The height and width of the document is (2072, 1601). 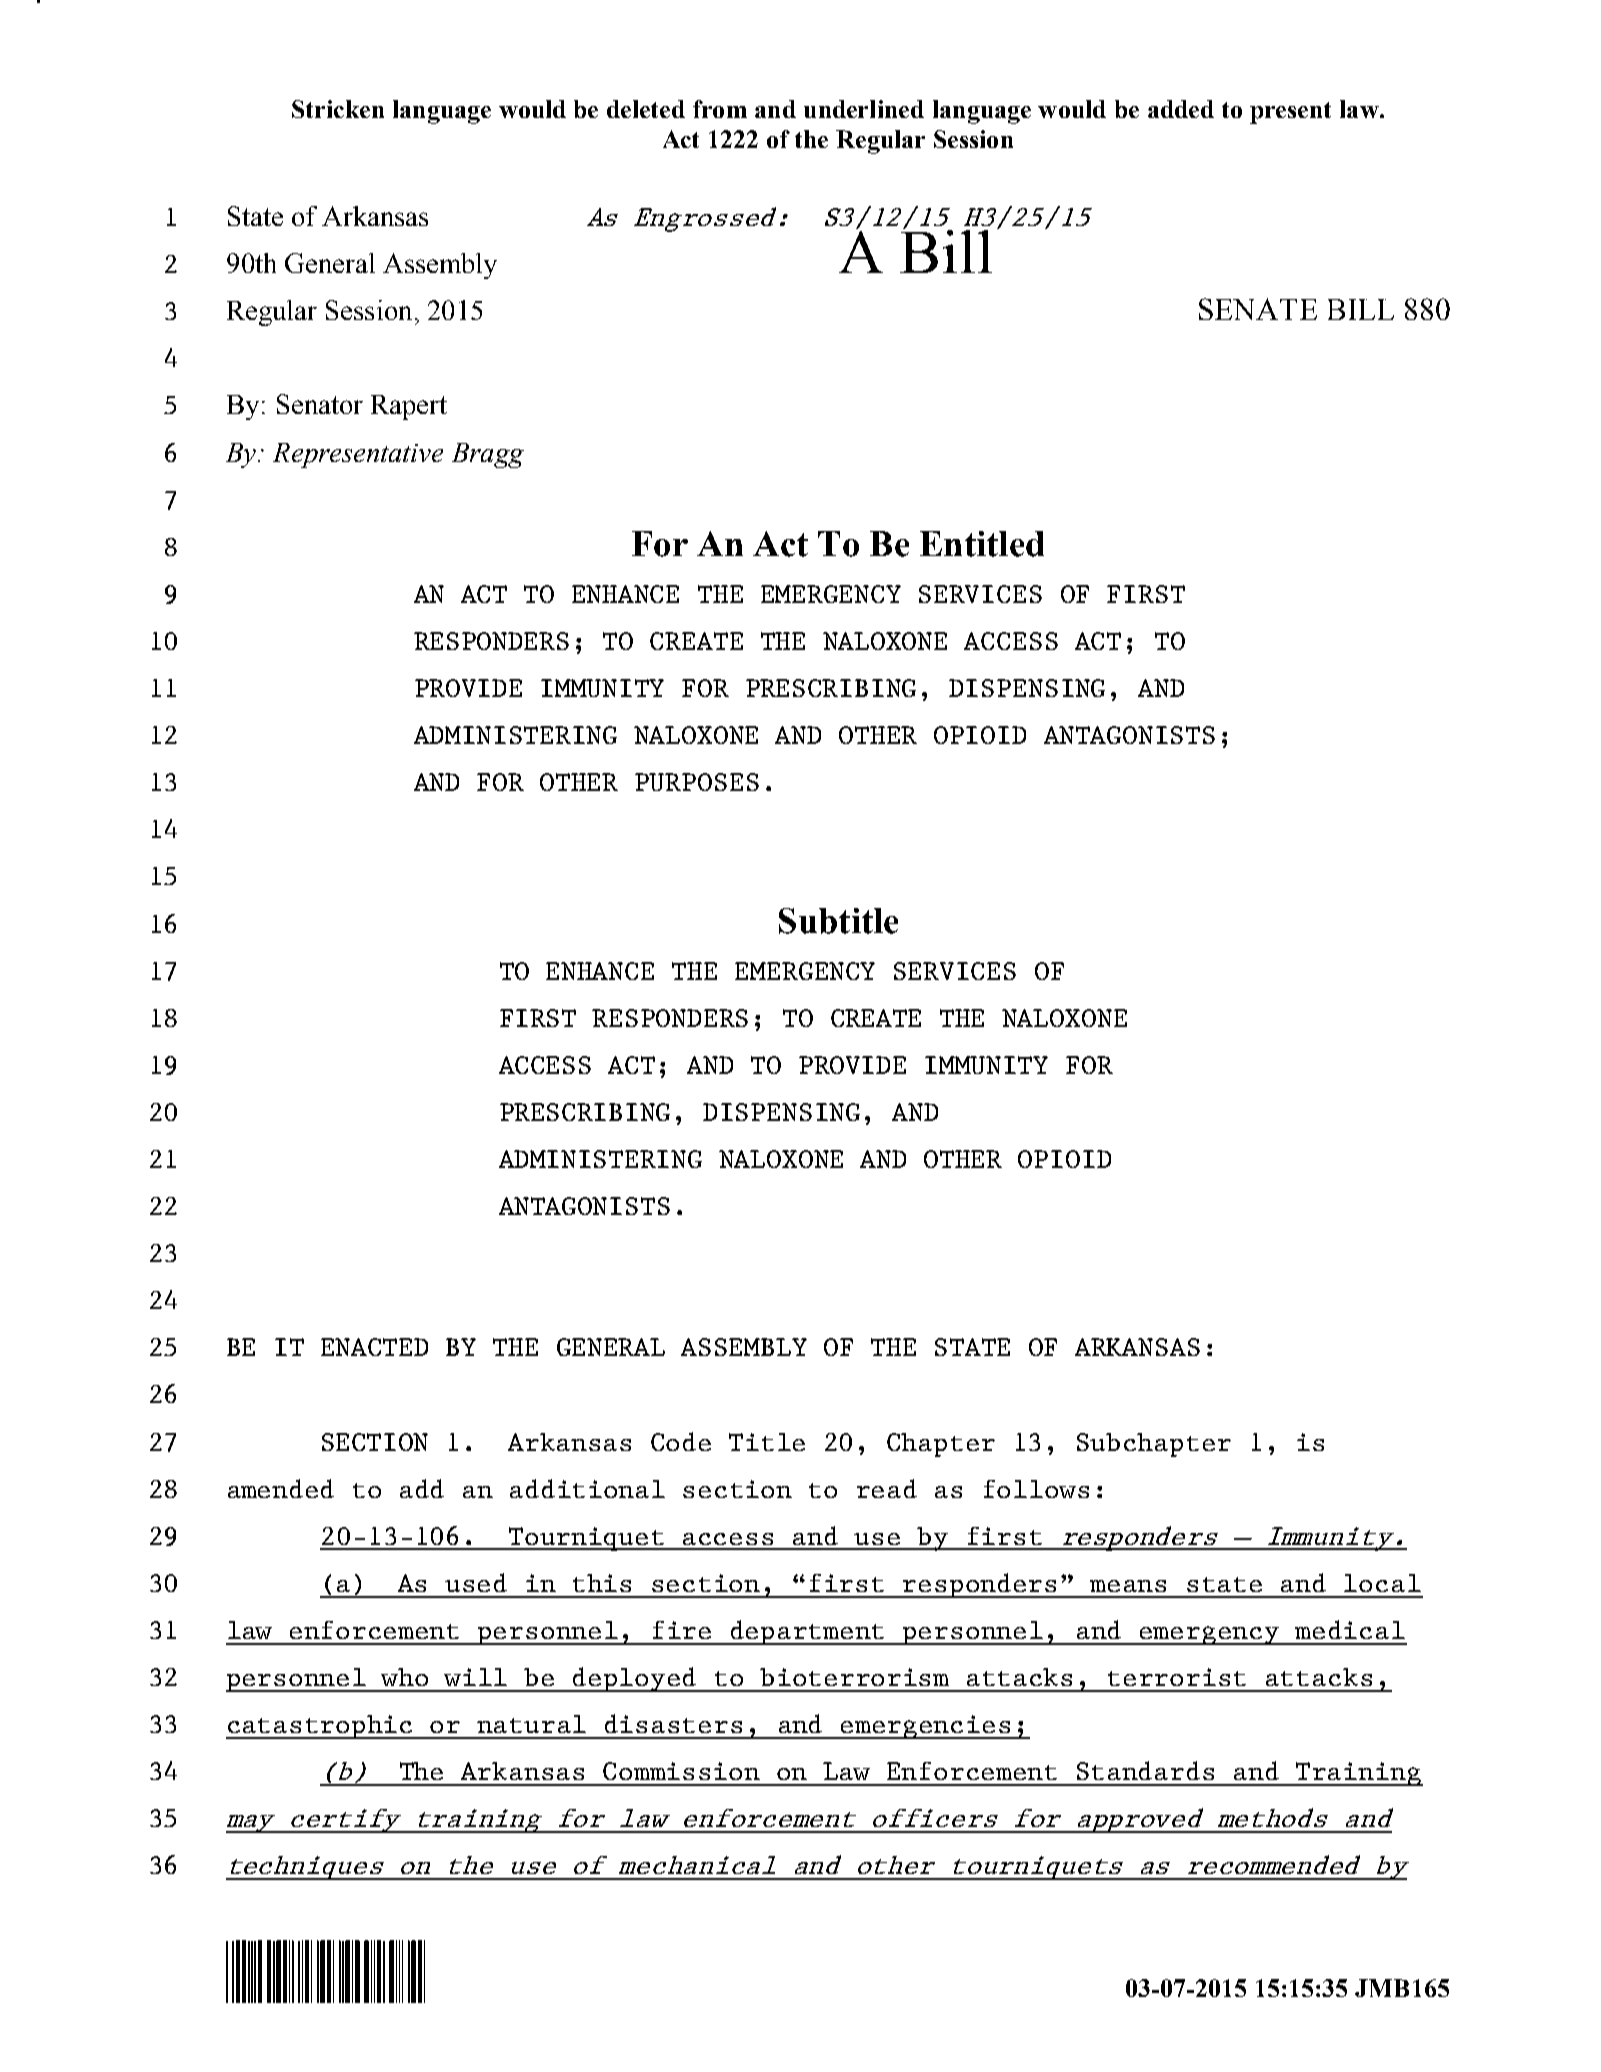 I want to click on follows, so click(x=1036, y=1489).
